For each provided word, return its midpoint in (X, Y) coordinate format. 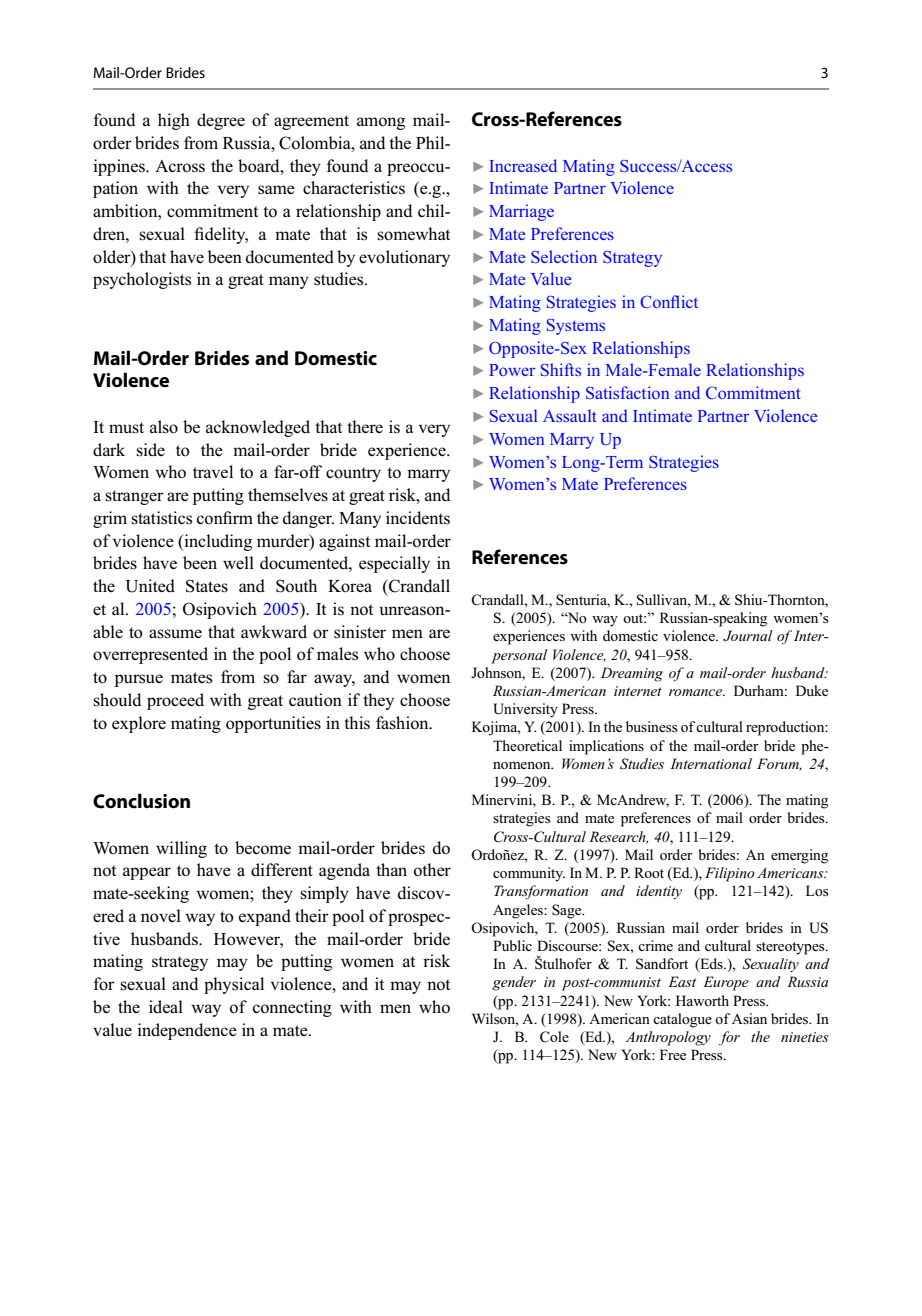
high (174, 121)
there (365, 426)
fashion (403, 723)
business (652, 726)
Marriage (521, 212)
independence (187, 1031)
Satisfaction (627, 392)
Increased (523, 165)
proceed (175, 701)
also (164, 427)
